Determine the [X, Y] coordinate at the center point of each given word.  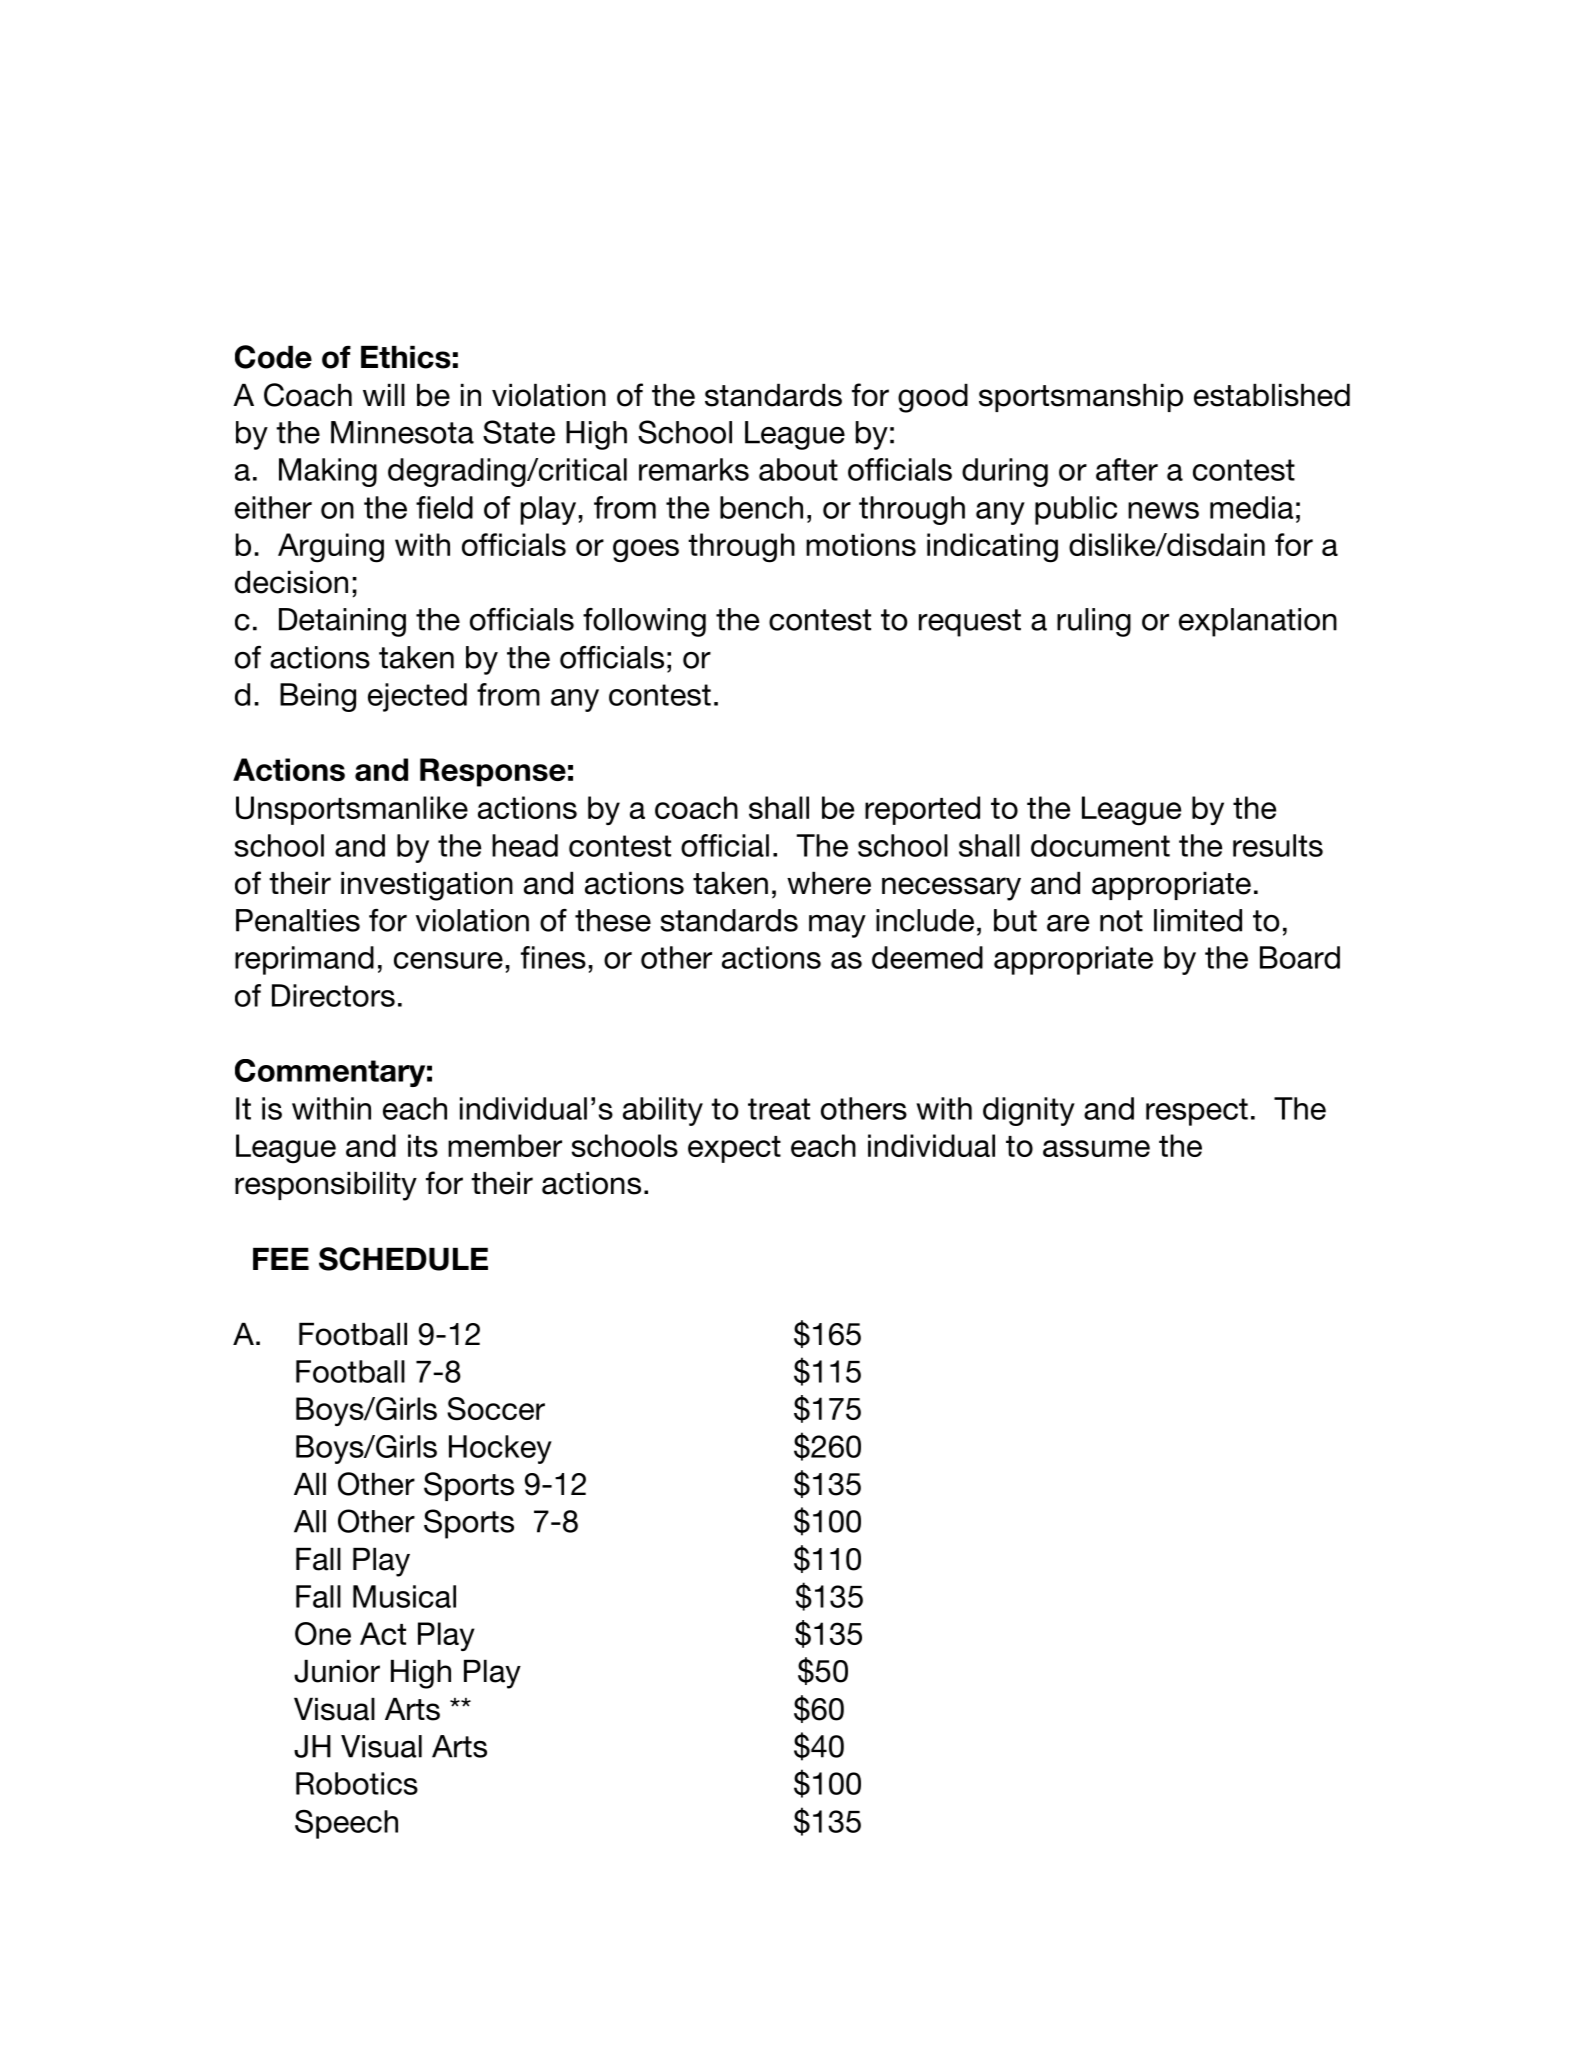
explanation [1258, 622]
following [644, 622]
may [837, 926]
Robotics [357, 1783]
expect [734, 1149]
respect [1197, 1112]
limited [1198, 920]
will [384, 395]
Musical [404, 1596]
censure [448, 960]
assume [1096, 1148]
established [1272, 395]
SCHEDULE [403, 1259]
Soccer [496, 1409]
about [798, 469]
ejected [417, 697]
